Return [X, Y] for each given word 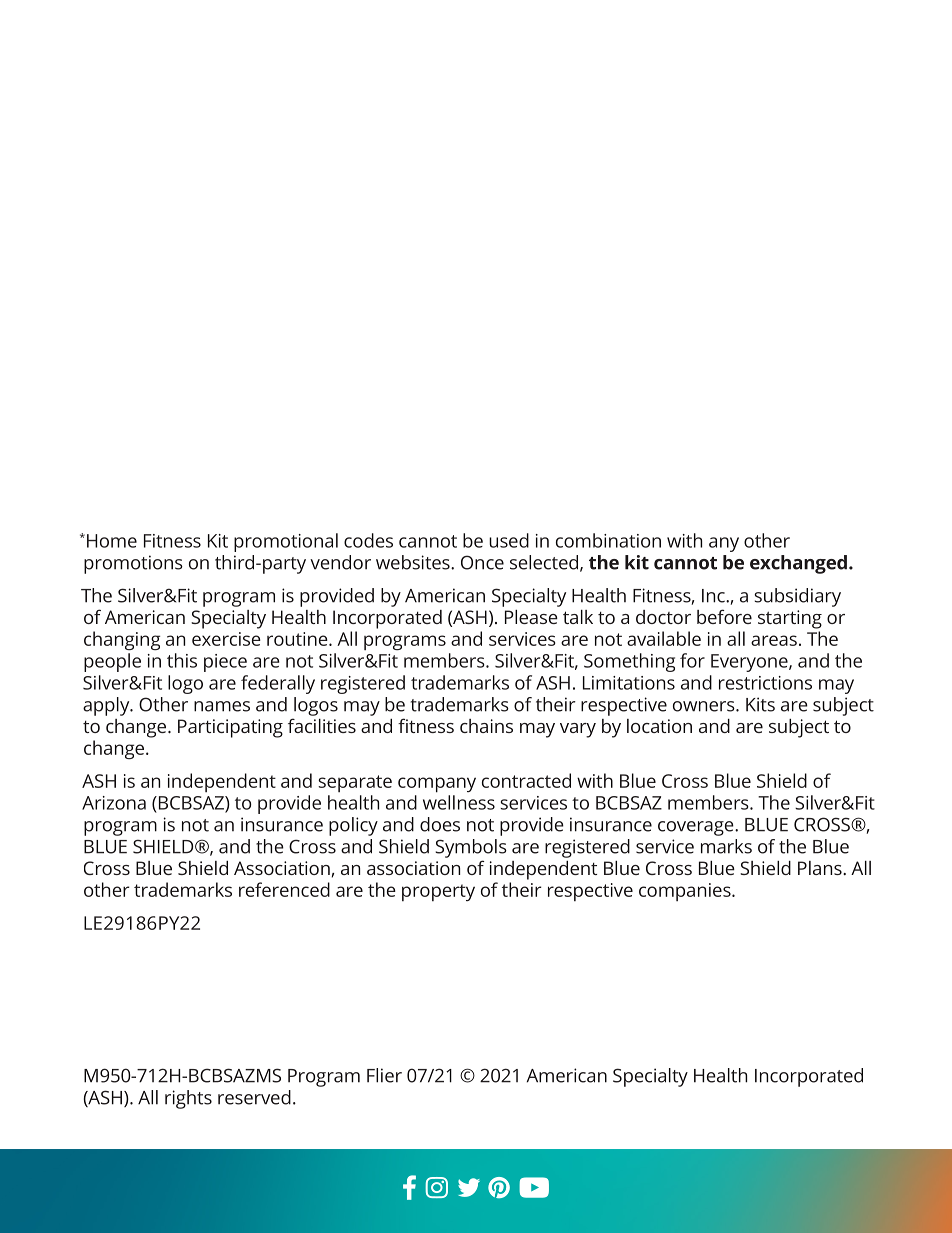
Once [482, 562]
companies [686, 892]
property [438, 892]
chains [486, 726]
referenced [284, 889]
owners [705, 706]
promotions [133, 564]
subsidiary [797, 597]
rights [188, 1099]
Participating [230, 728]
